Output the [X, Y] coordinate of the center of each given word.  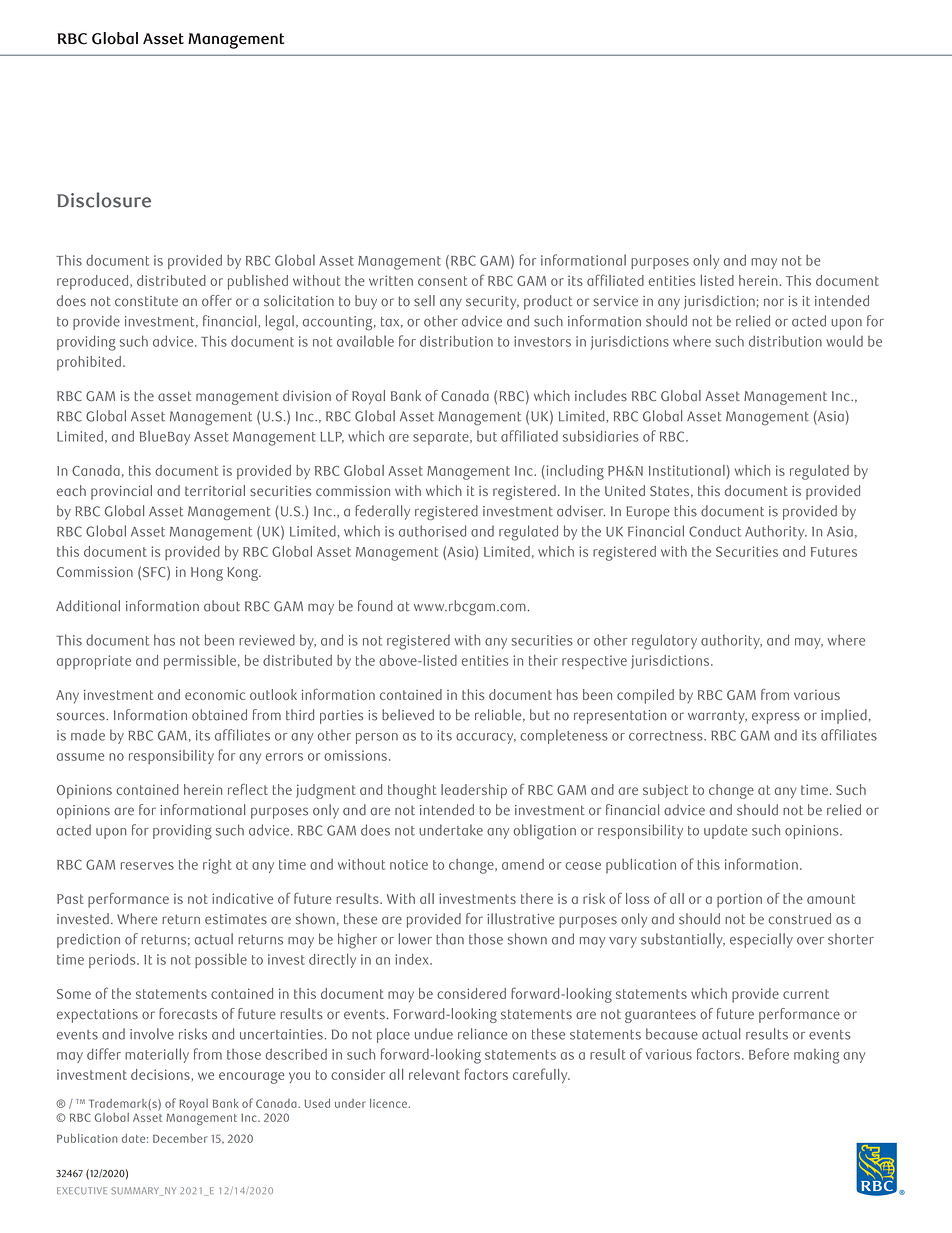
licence [389, 1103]
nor [774, 302]
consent [442, 281]
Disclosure [104, 200]
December [180, 1138]
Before [769, 1054]
